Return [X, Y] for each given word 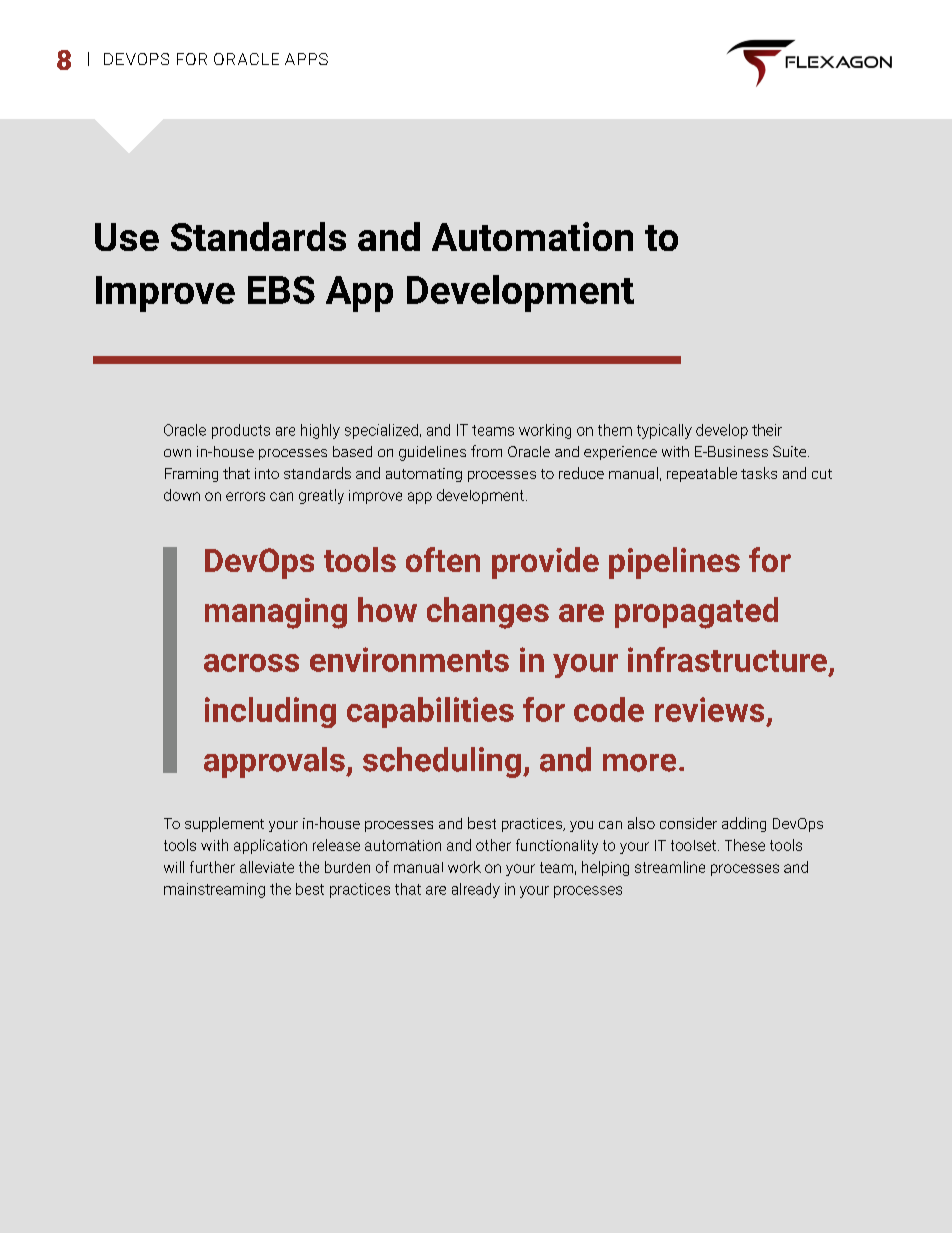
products [241, 431]
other [493, 845]
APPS [306, 59]
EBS [281, 290]
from [486, 451]
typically [664, 431]
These [745, 845]
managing [276, 613]
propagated [696, 613]
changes [488, 613]
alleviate [267, 867]
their [767, 430]
